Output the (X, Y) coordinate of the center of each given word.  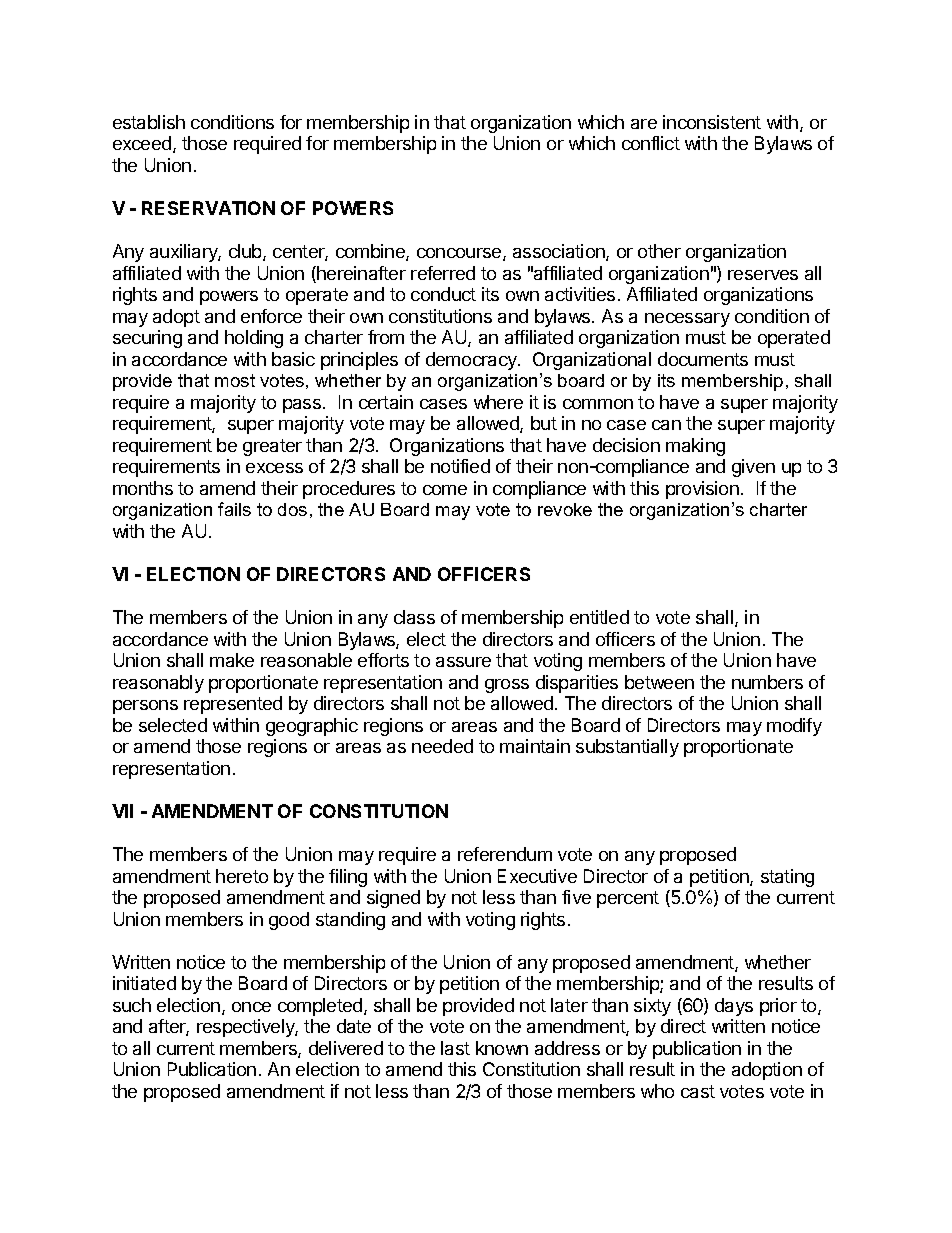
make (232, 660)
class (414, 617)
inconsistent (712, 122)
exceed (143, 144)
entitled (599, 617)
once (251, 1007)
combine (371, 252)
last (455, 1048)
